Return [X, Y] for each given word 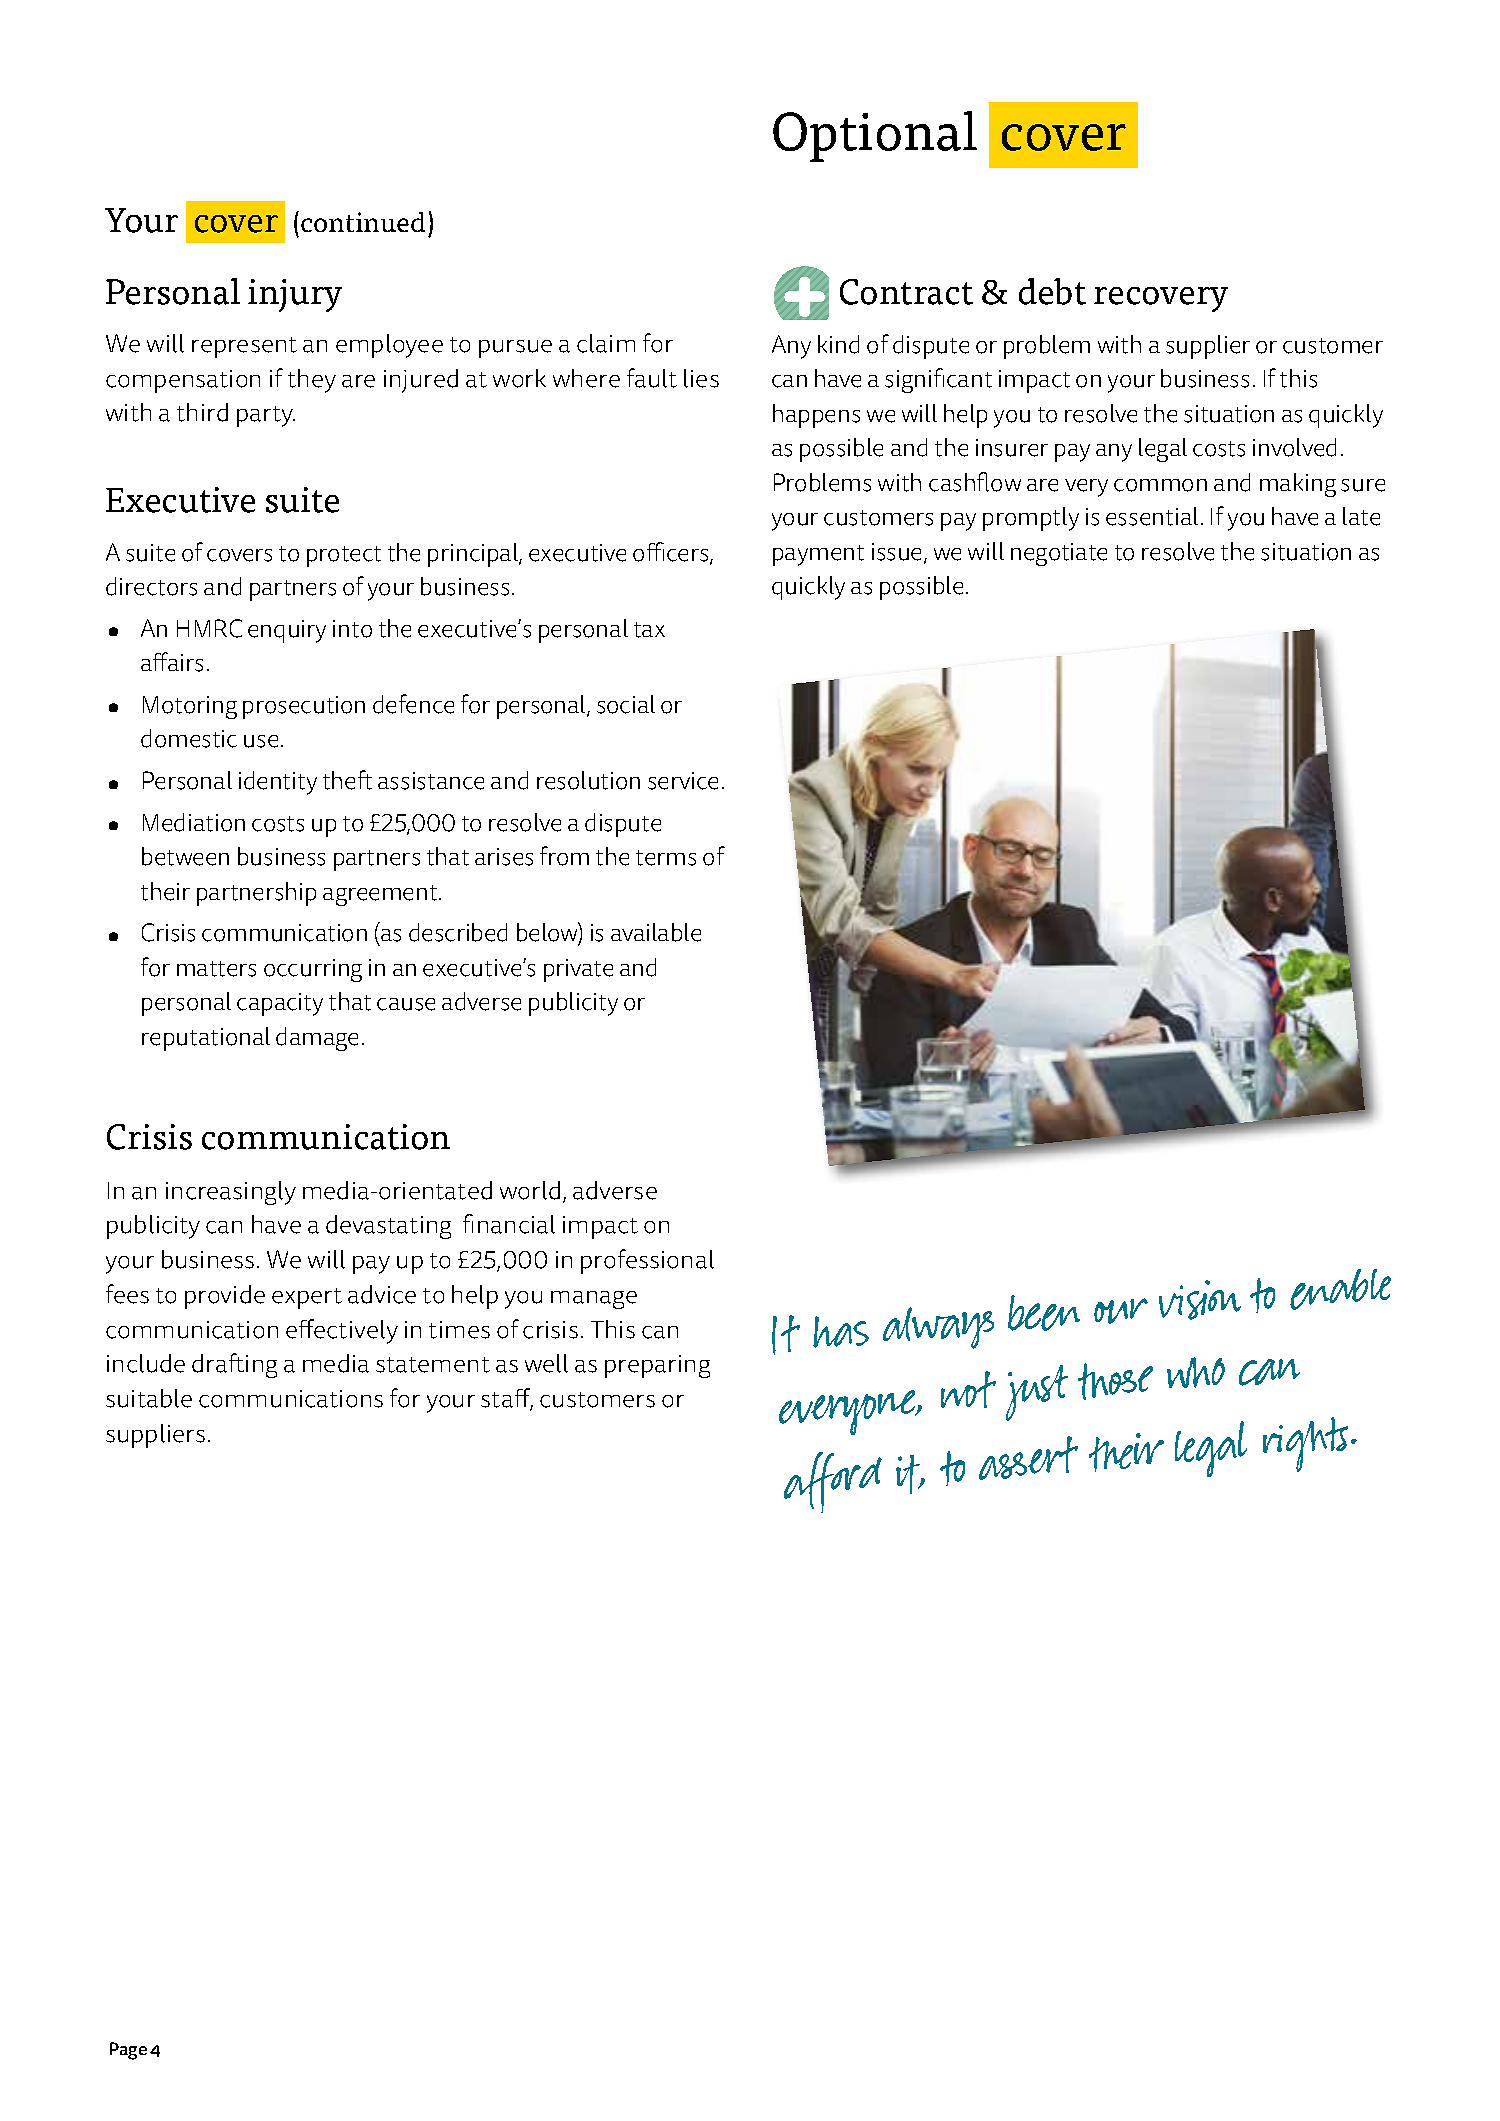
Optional [875, 136]
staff [507, 1399]
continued [363, 222]
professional [647, 1261]
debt [1052, 291]
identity [278, 783]
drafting [234, 1365]
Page [128, 2051]
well [546, 1363]
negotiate [1059, 554]
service [683, 781]
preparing [657, 1366]
